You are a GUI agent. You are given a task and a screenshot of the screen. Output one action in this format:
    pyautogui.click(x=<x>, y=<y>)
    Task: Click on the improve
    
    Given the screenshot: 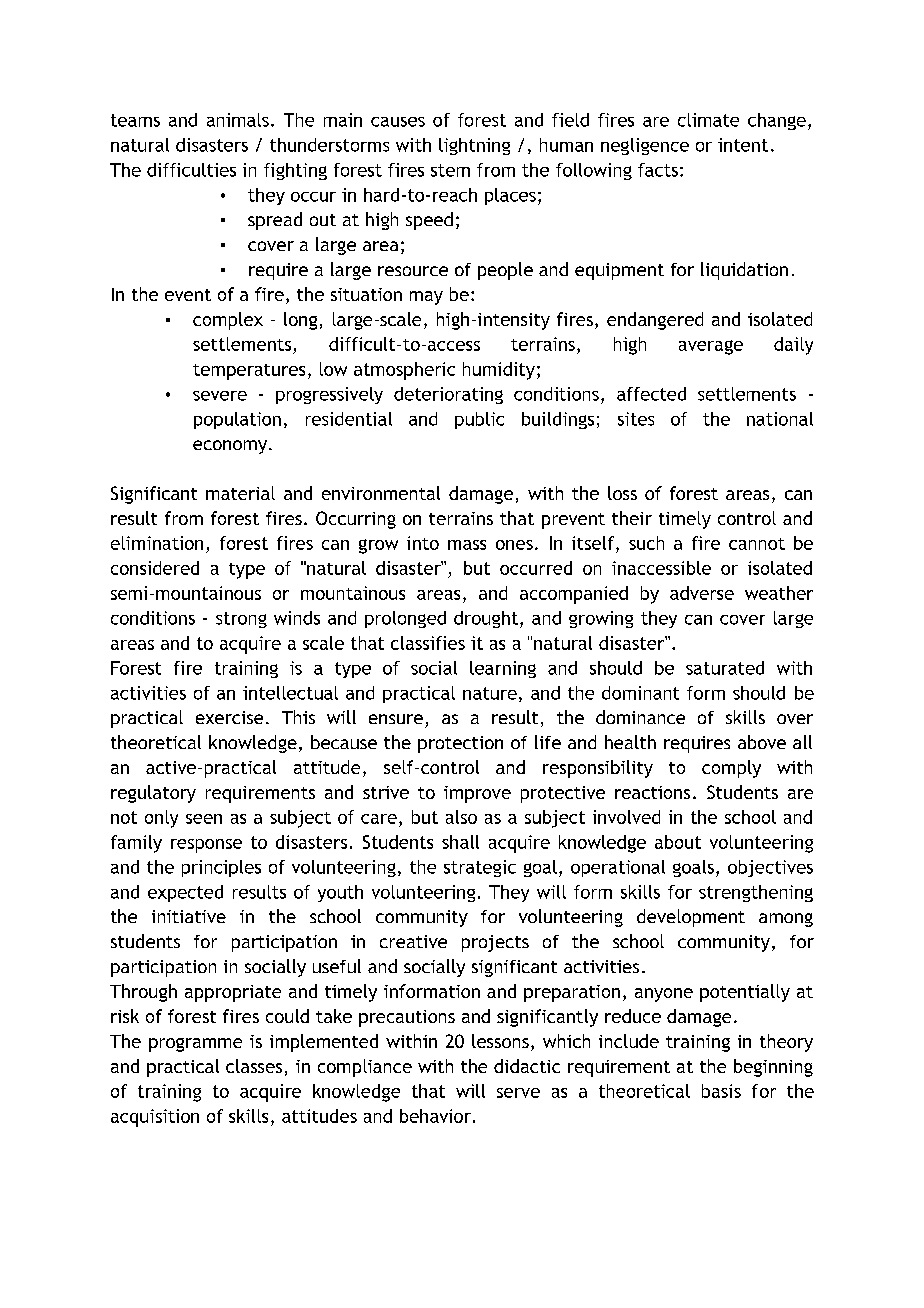 What is the action you would take?
    pyautogui.click(x=477, y=794)
